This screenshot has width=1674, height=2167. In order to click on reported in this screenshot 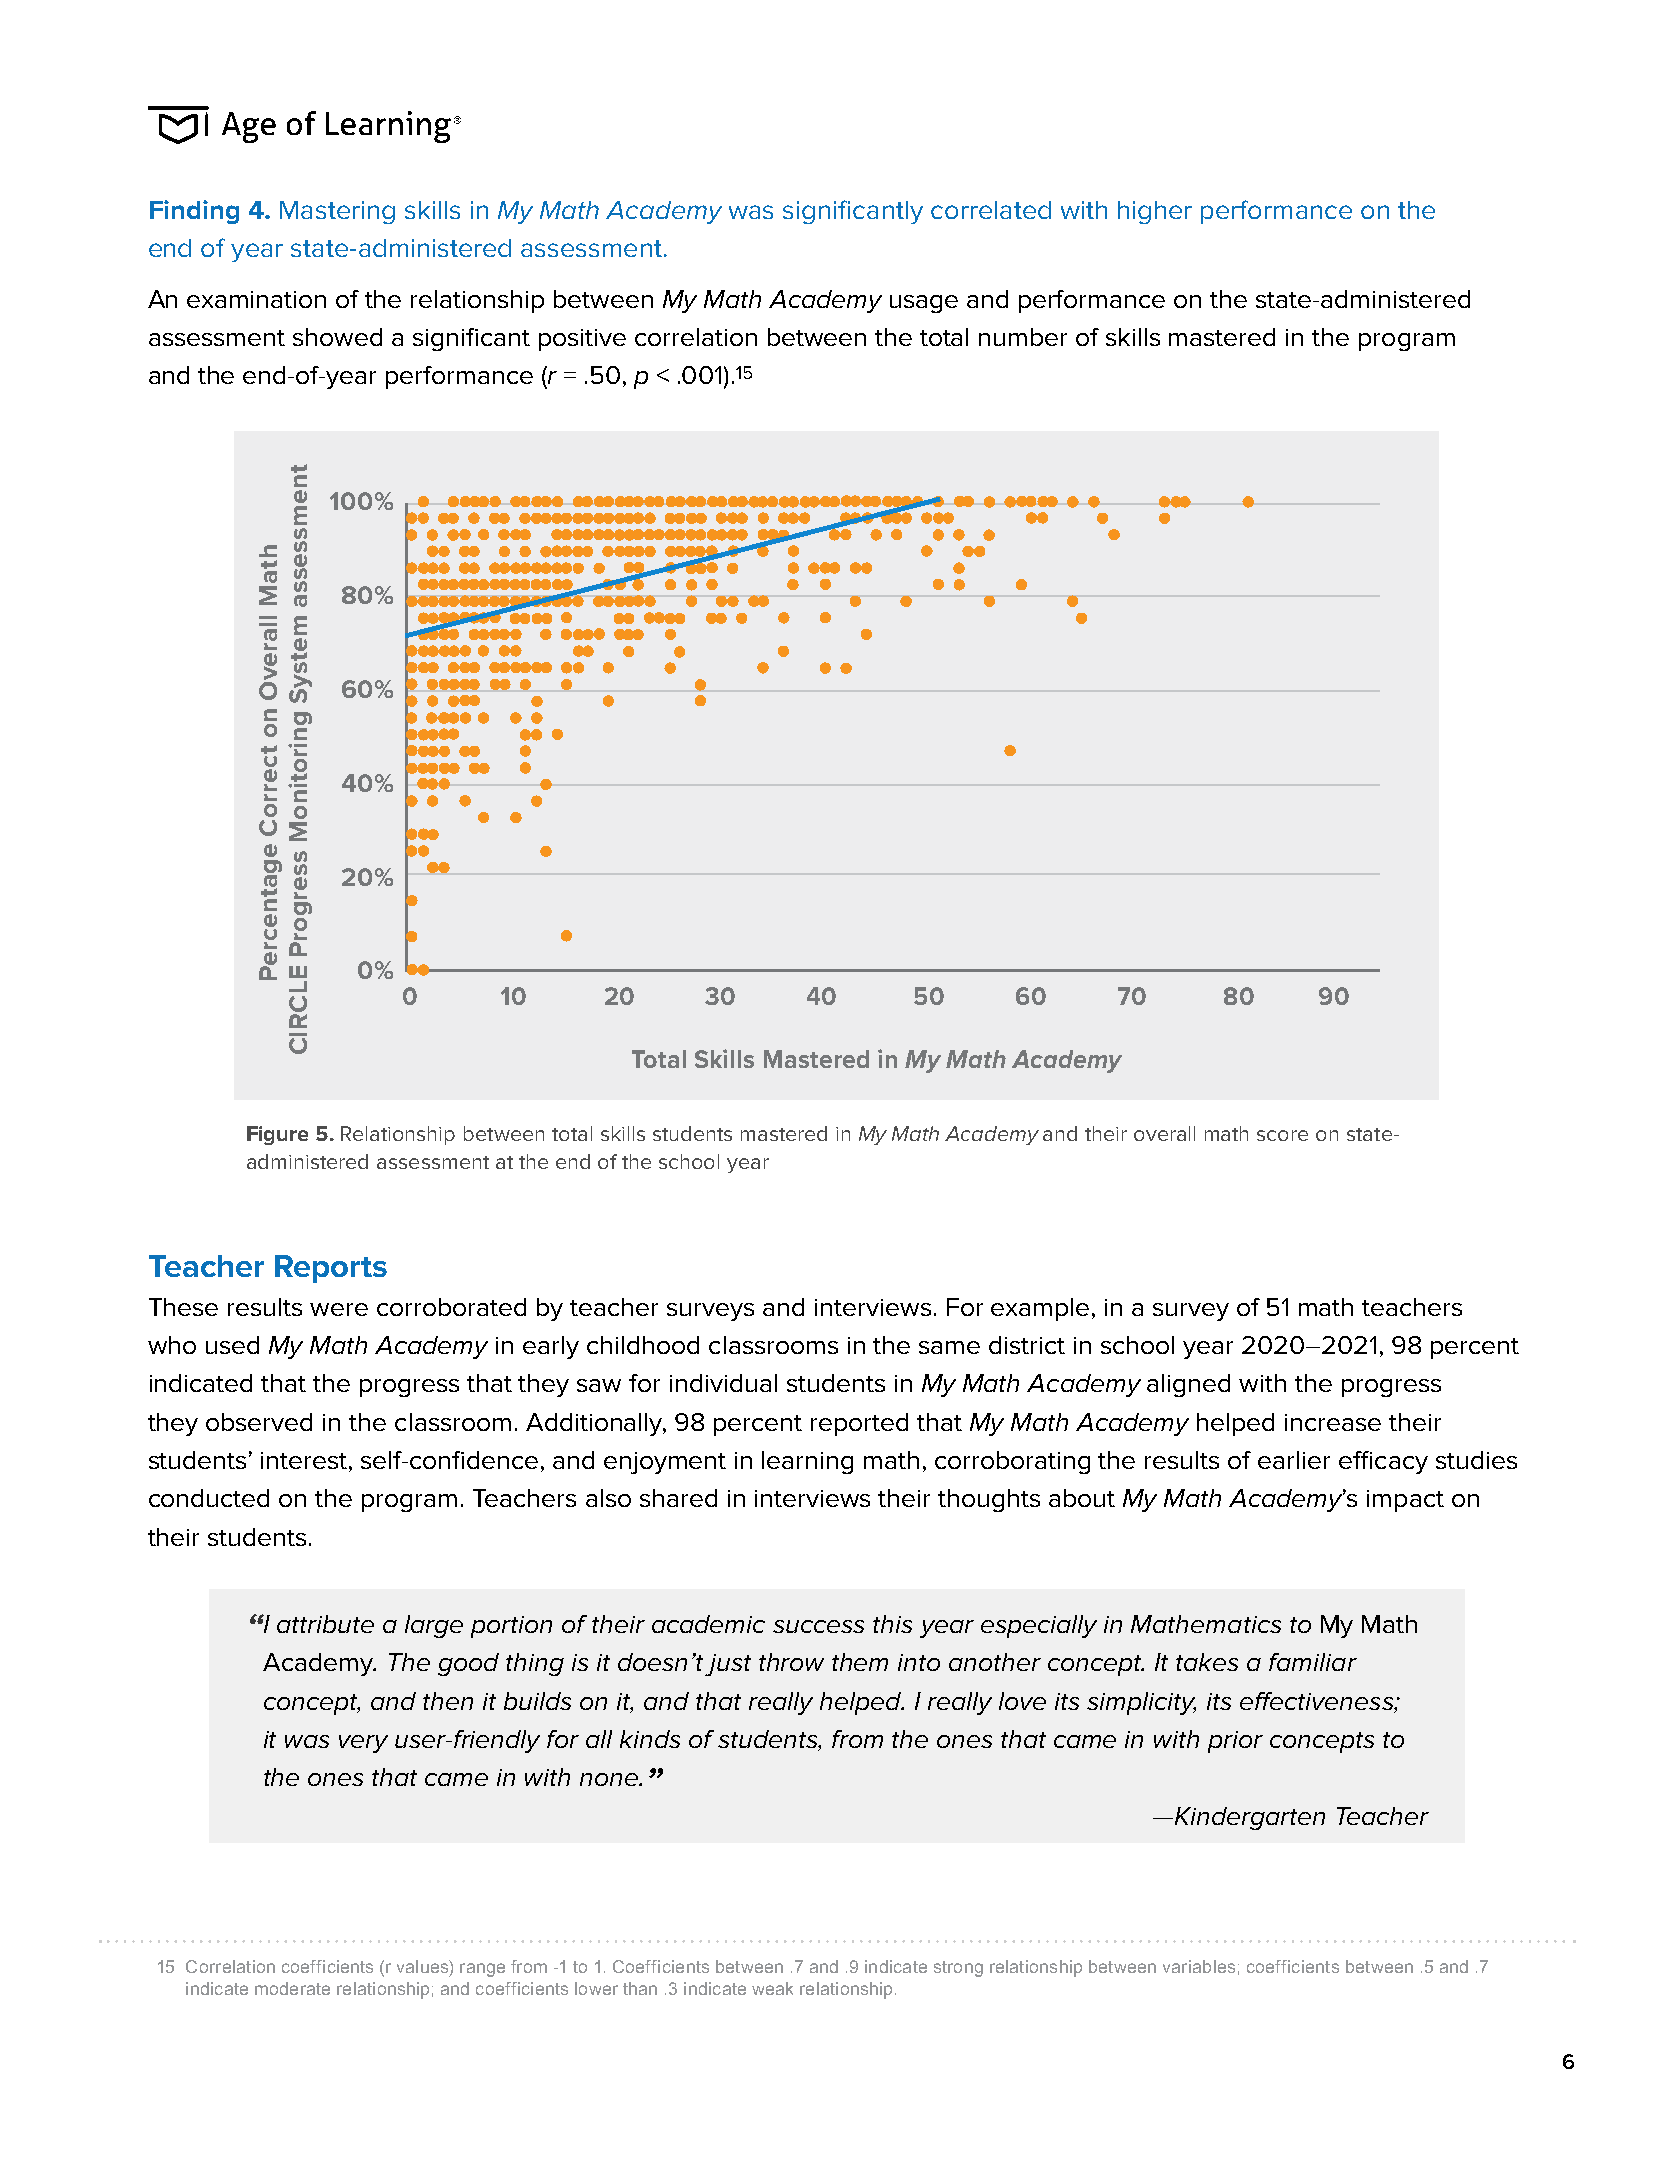, I will do `click(859, 1424)`.
